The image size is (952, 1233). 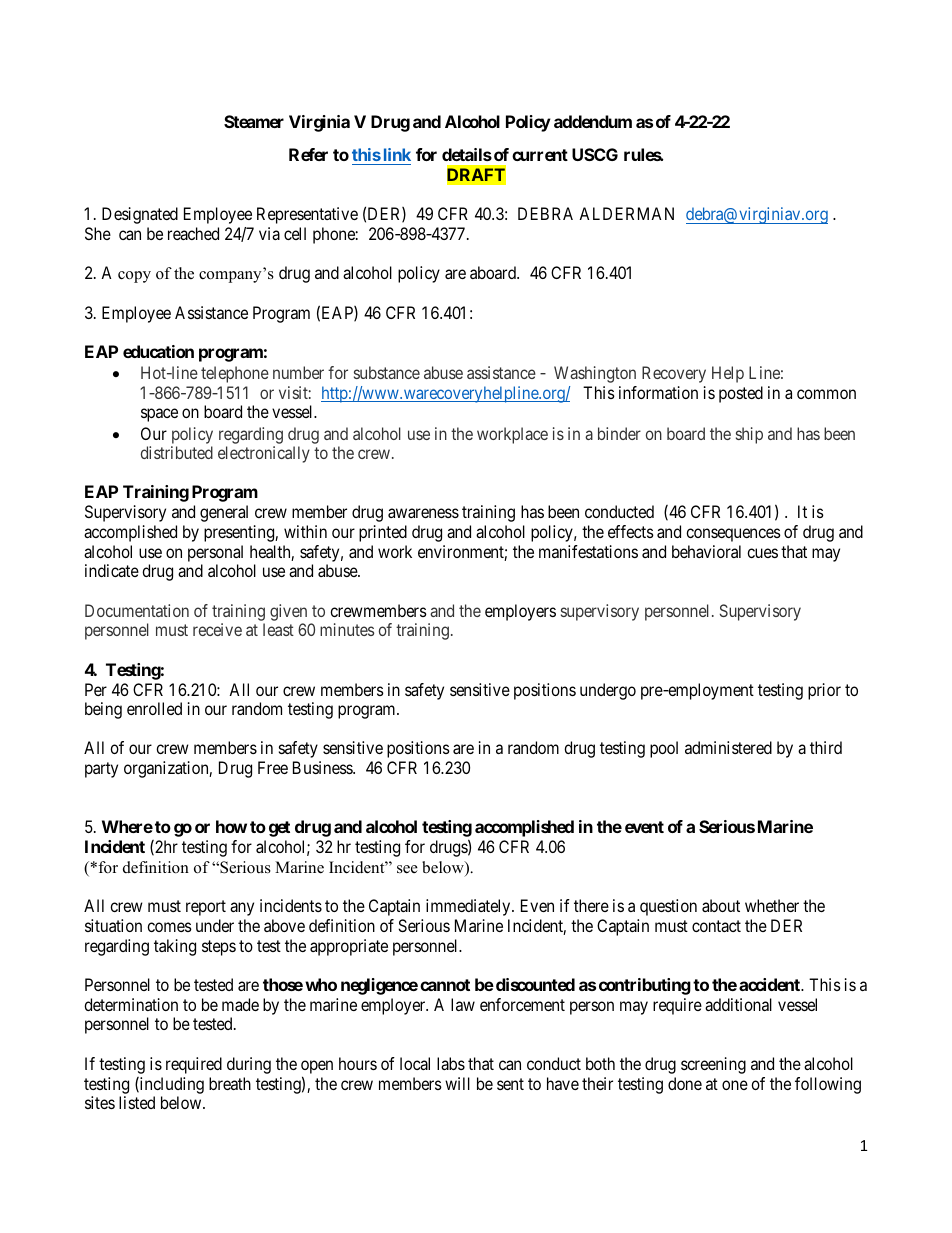 What do you see at coordinates (323, 767) in the document?
I see `Business` at bounding box center [323, 767].
